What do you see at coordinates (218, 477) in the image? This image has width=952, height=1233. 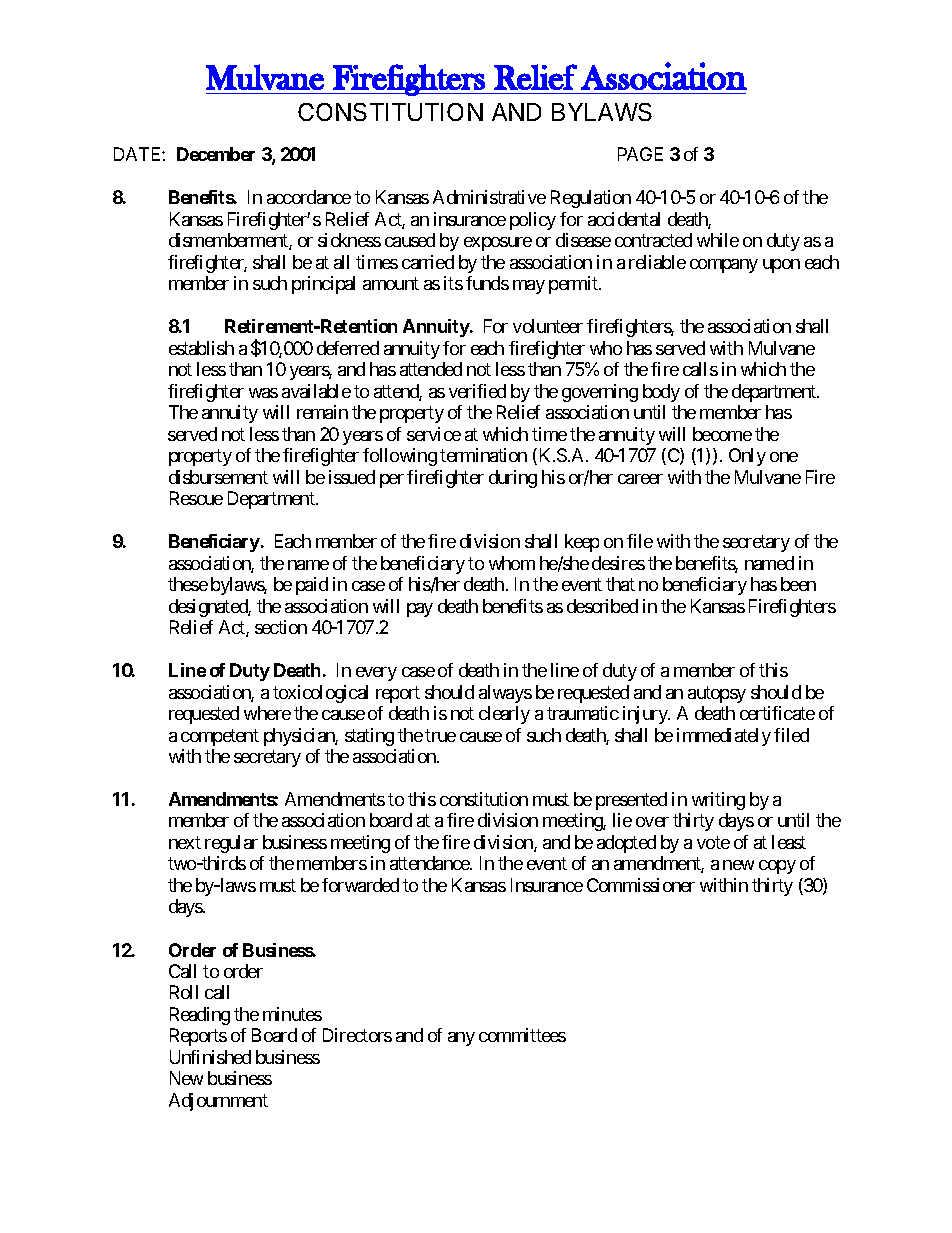 I see `disbursement` at bounding box center [218, 477].
